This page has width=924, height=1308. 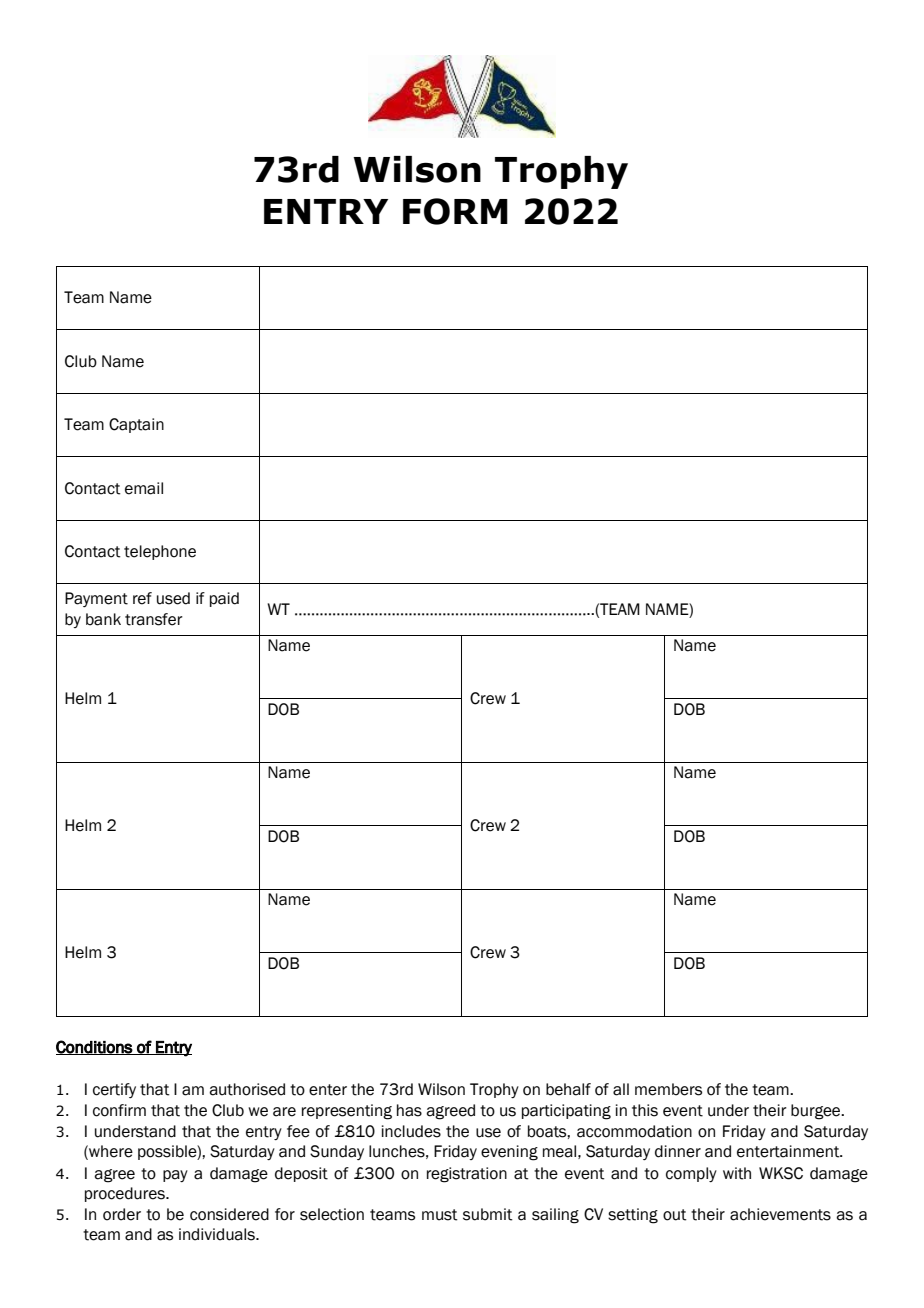 What do you see at coordinates (160, 552) in the page?
I see `telephone` at bounding box center [160, 552].
